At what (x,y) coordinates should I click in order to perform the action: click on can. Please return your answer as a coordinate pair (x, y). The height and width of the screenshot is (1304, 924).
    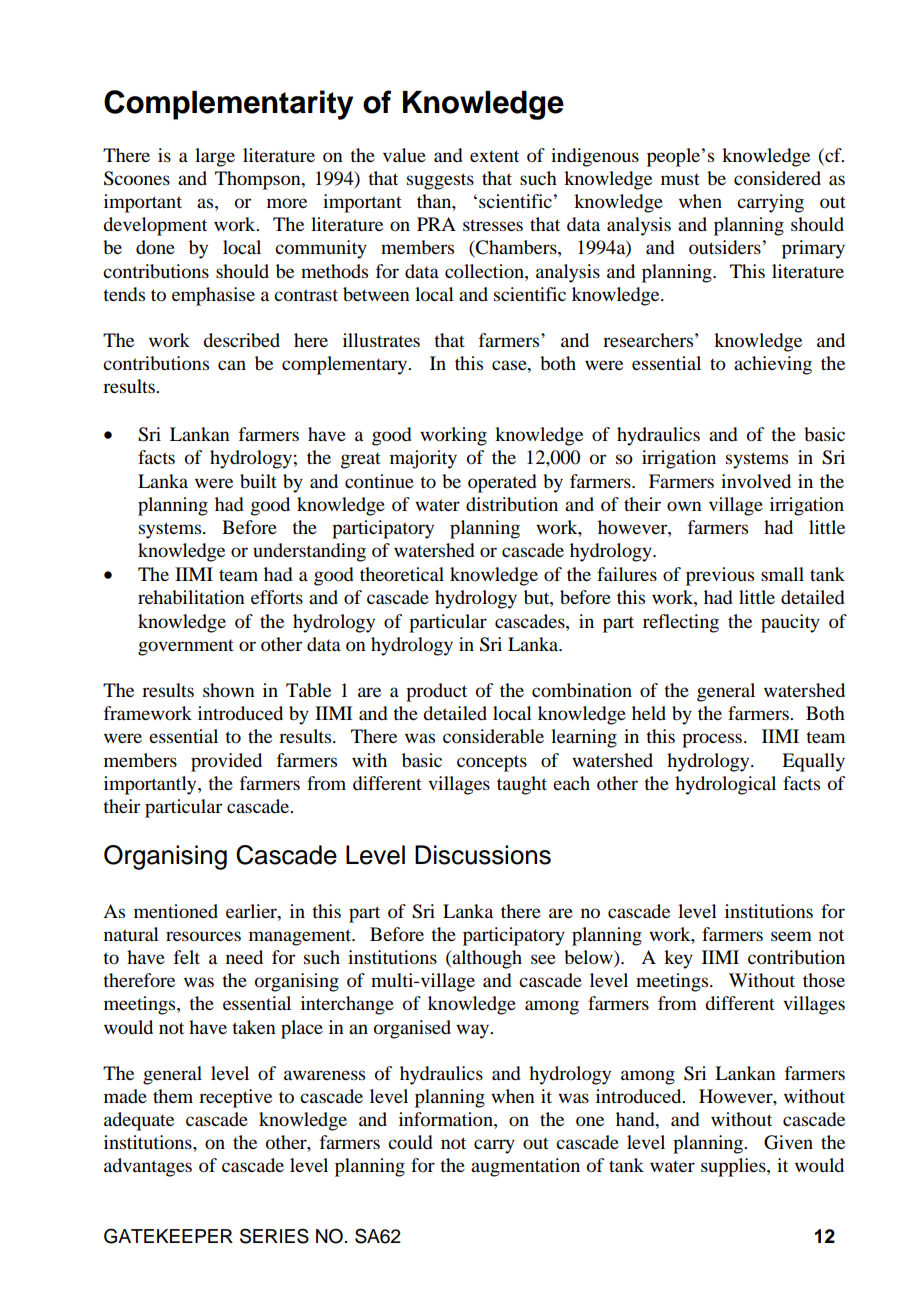
    Looking at the image, I should click on (232, 365).
